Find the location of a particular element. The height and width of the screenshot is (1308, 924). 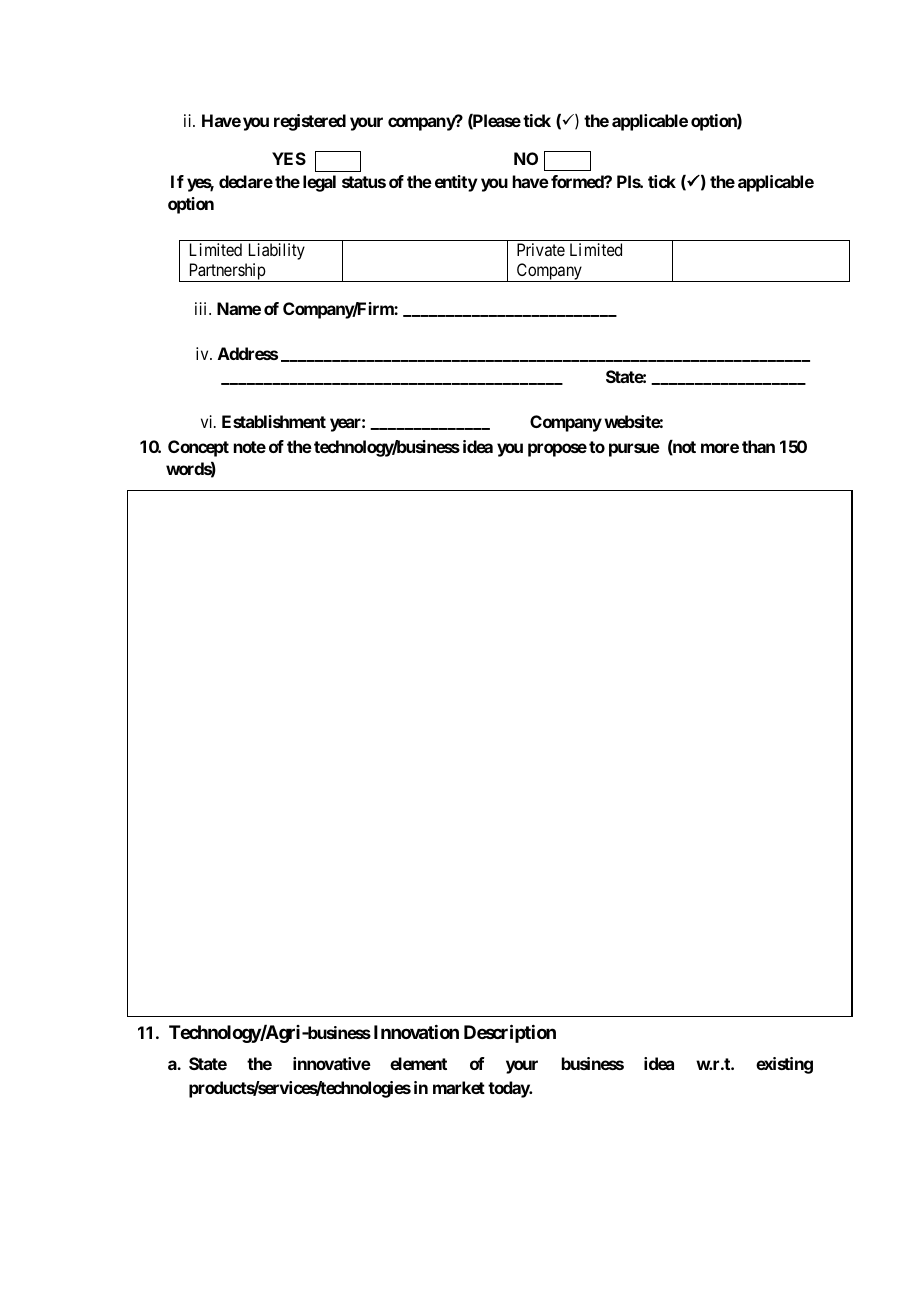

Private is located at coordinates (541, 249).
